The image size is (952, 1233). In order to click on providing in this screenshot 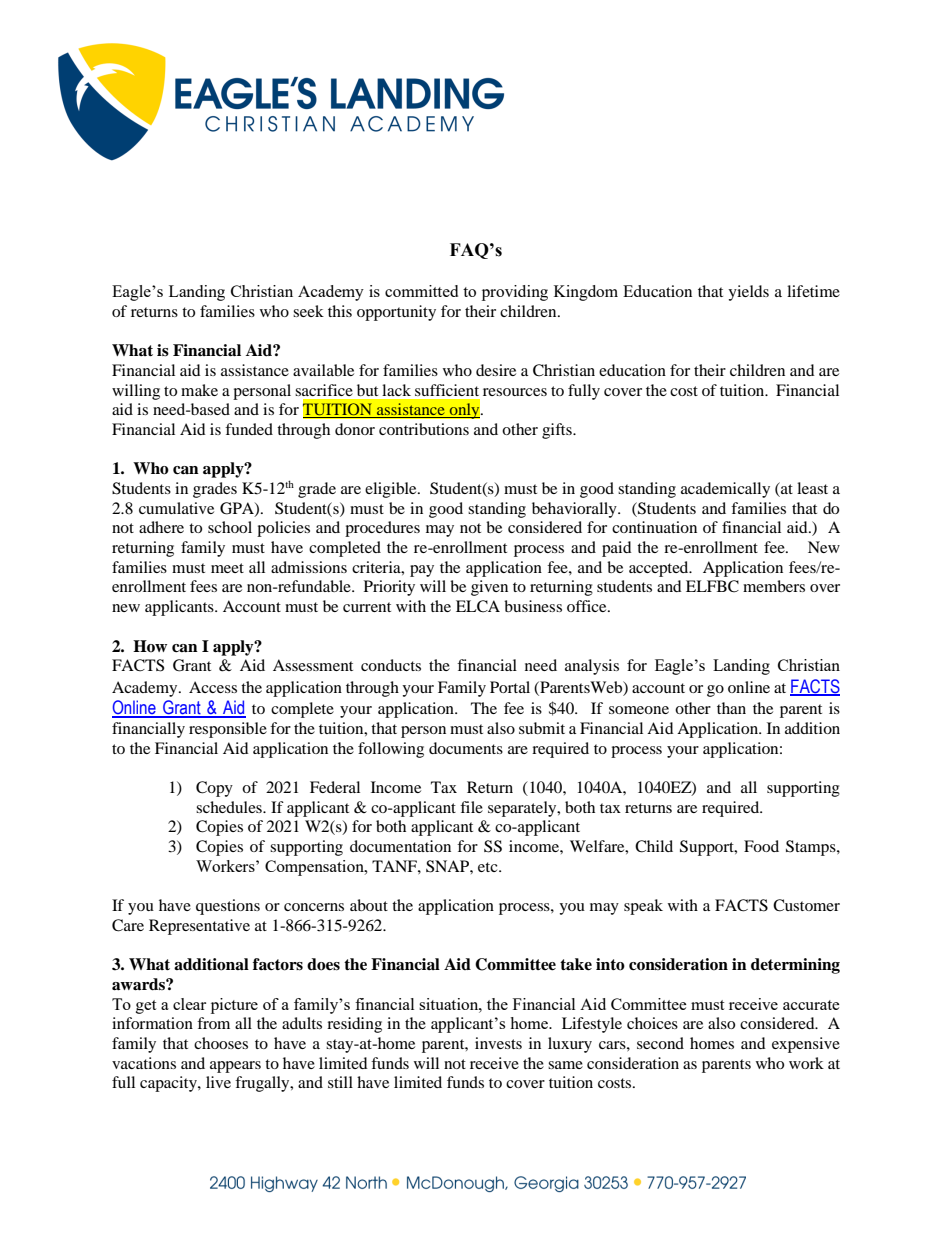, I will do `click(515, 293)`.
